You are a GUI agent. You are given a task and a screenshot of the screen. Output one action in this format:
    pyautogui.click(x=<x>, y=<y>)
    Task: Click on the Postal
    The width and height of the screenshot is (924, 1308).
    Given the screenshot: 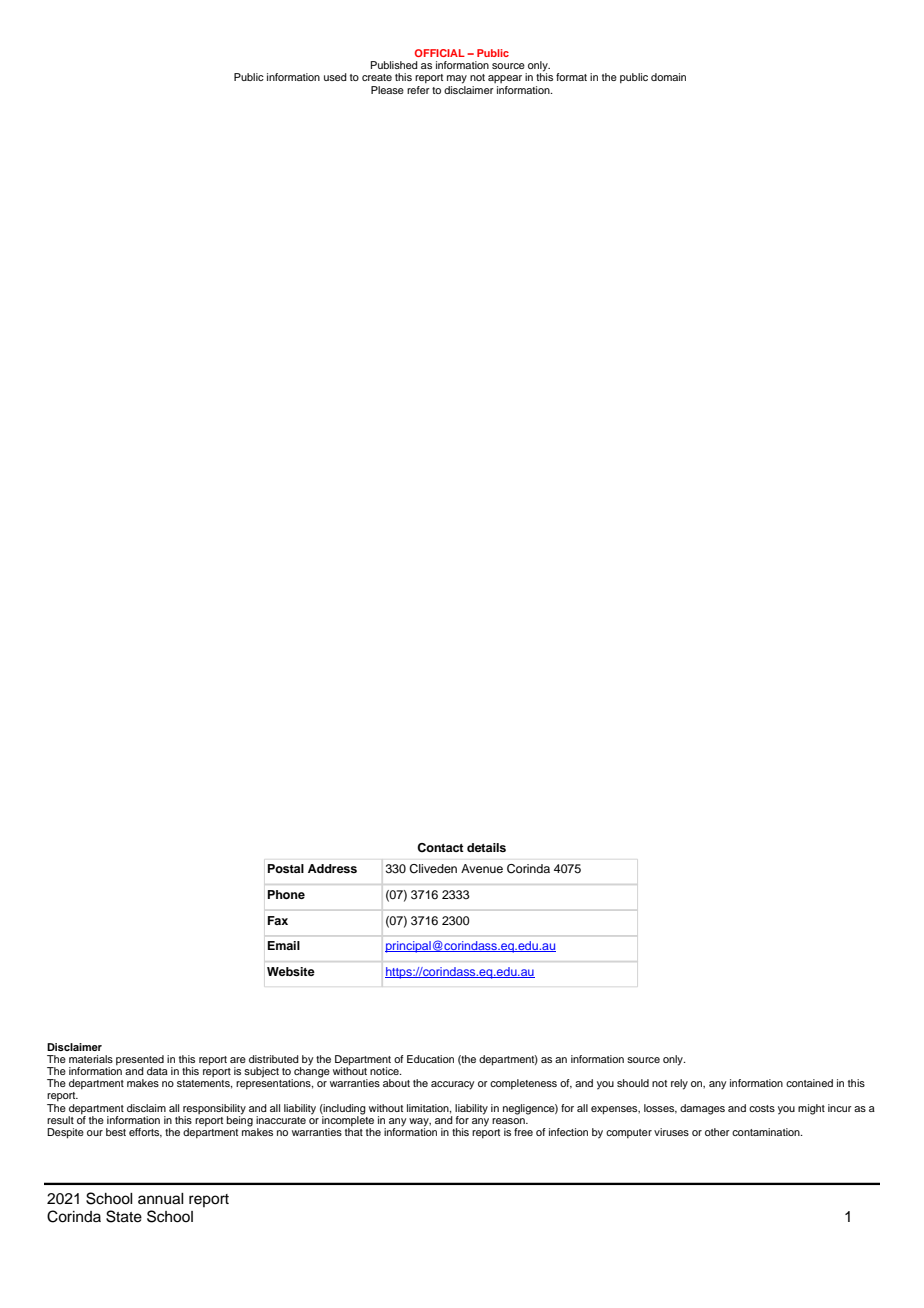 What is the action you would take?
    pyautogui.click(x=286, y=868)
